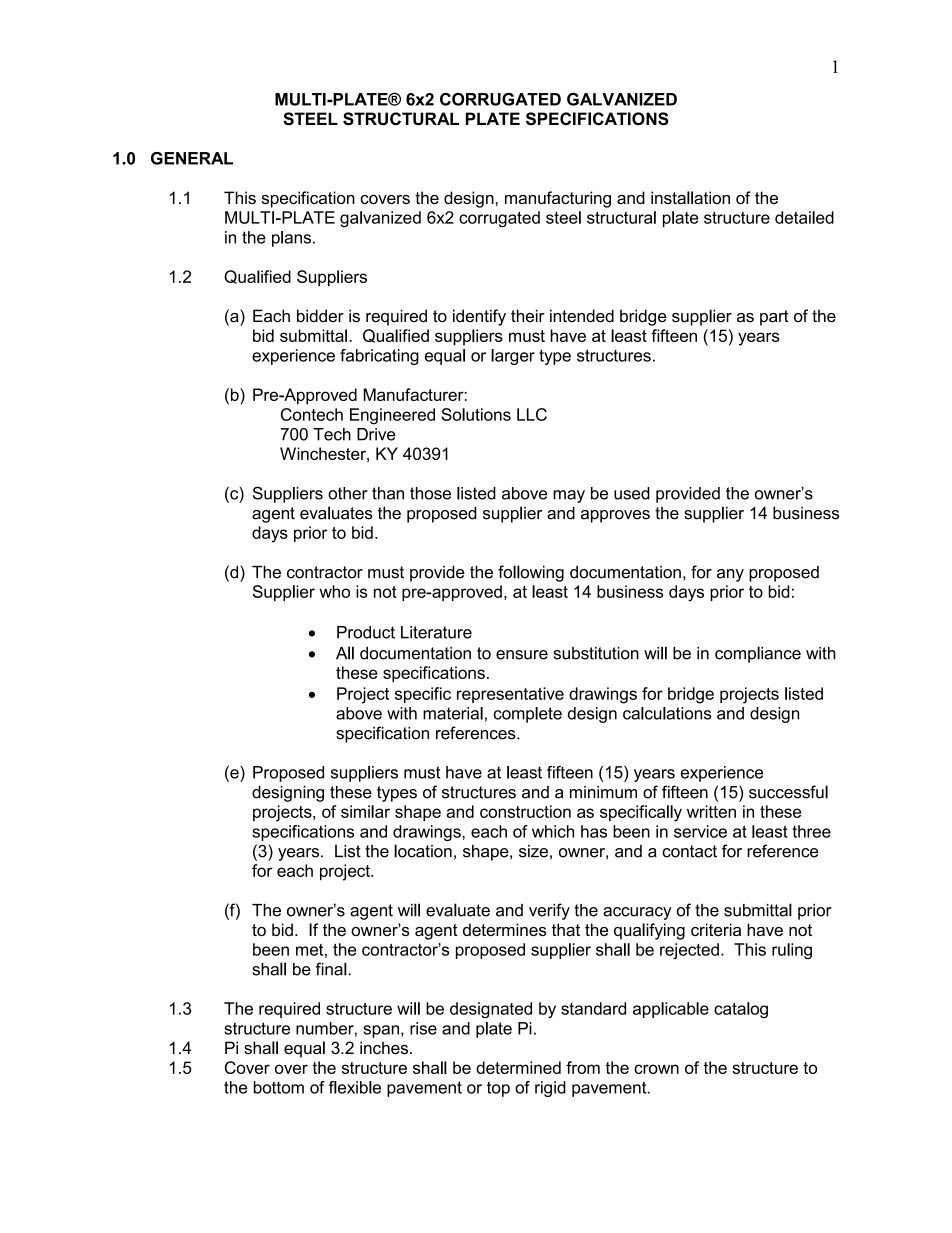 The height and width of the page is (1233, 952). What do you see at coordinates (758, 654) in the page?
I see `compliance` at bounding box center [758, 654].
